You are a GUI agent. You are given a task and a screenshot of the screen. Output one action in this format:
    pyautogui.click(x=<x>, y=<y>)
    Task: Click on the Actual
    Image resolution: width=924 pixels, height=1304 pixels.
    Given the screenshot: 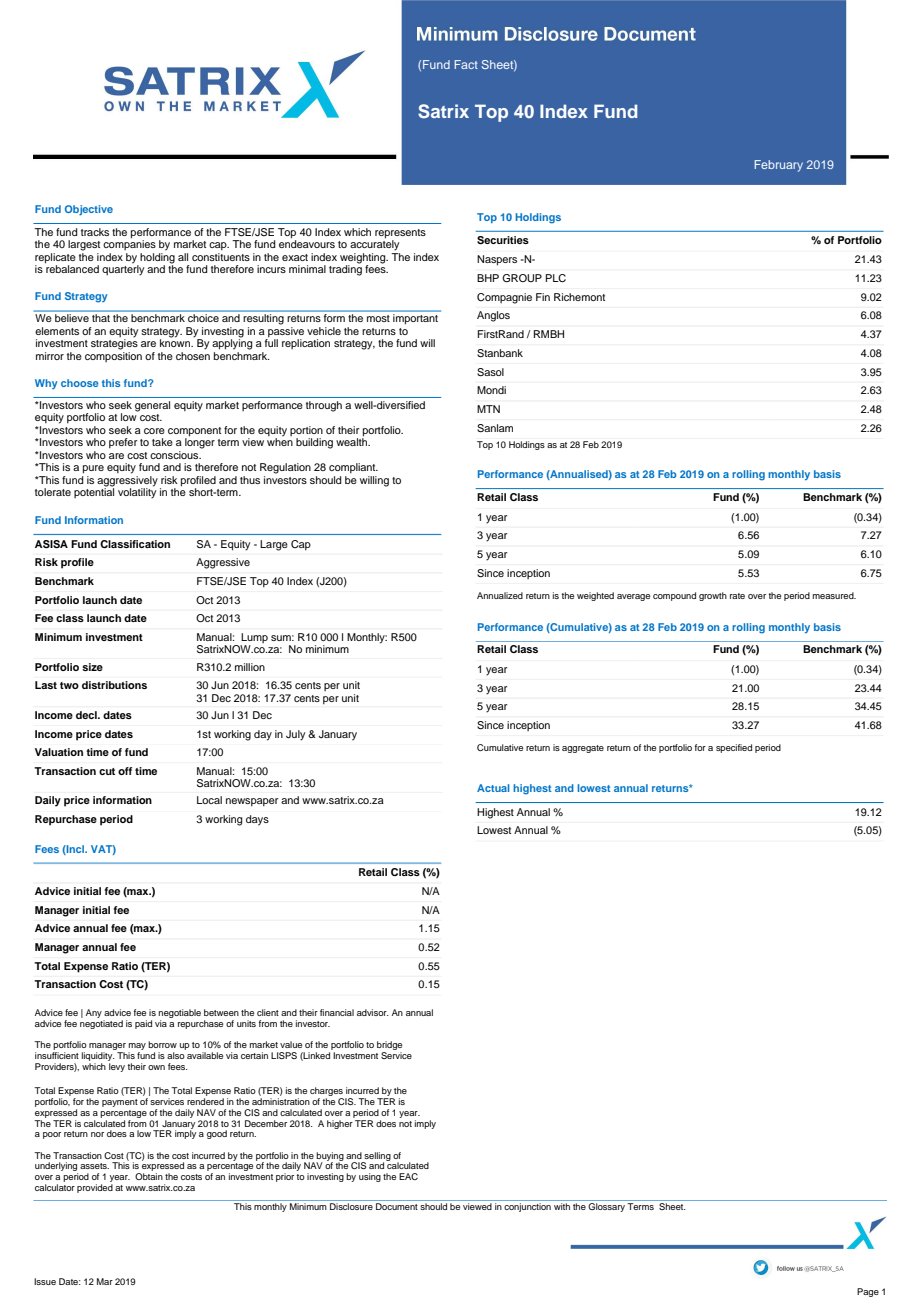 What is the action you would take?
    pyautogui.click(x=493, y=788)
